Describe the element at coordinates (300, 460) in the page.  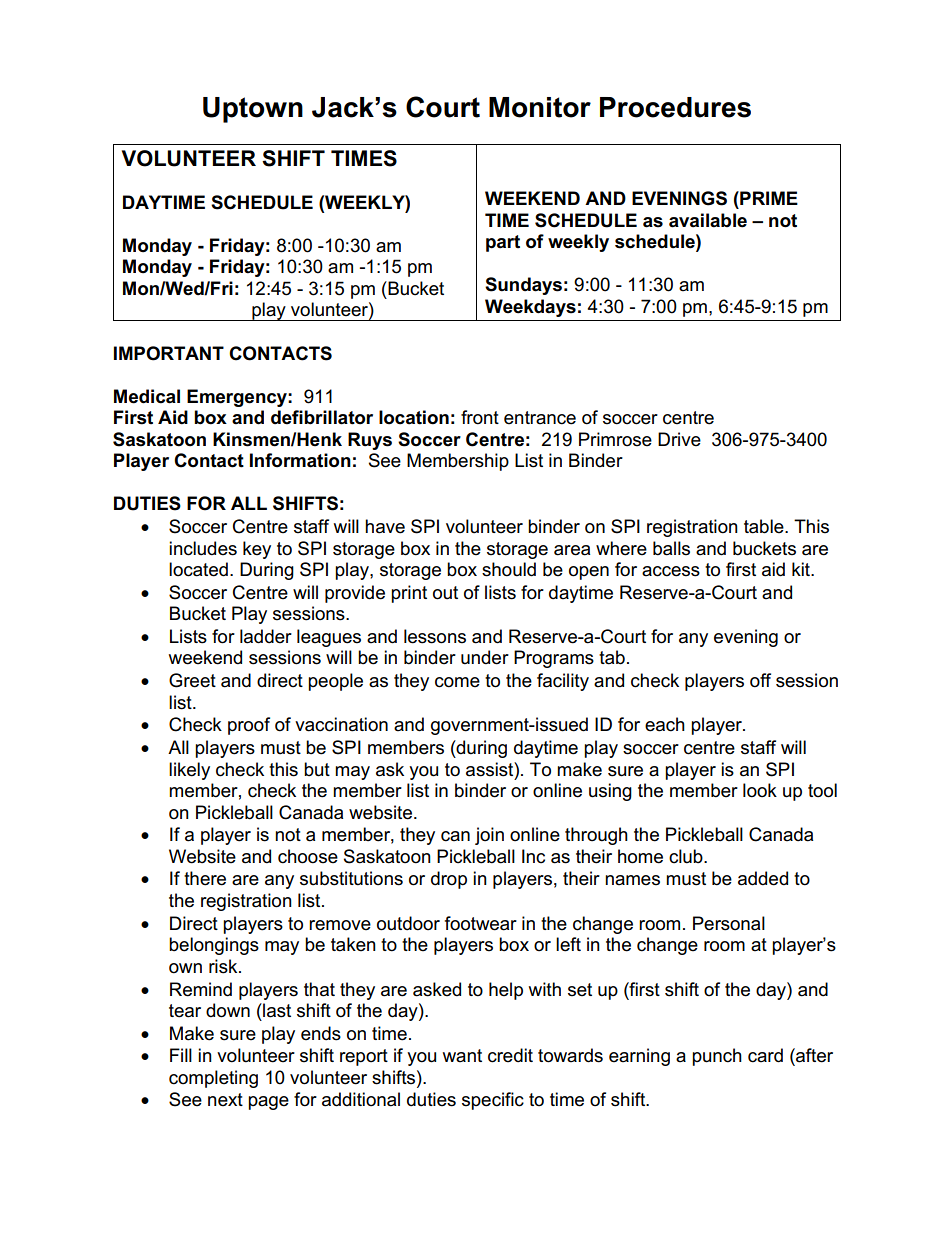
I see `Information` at that location.
